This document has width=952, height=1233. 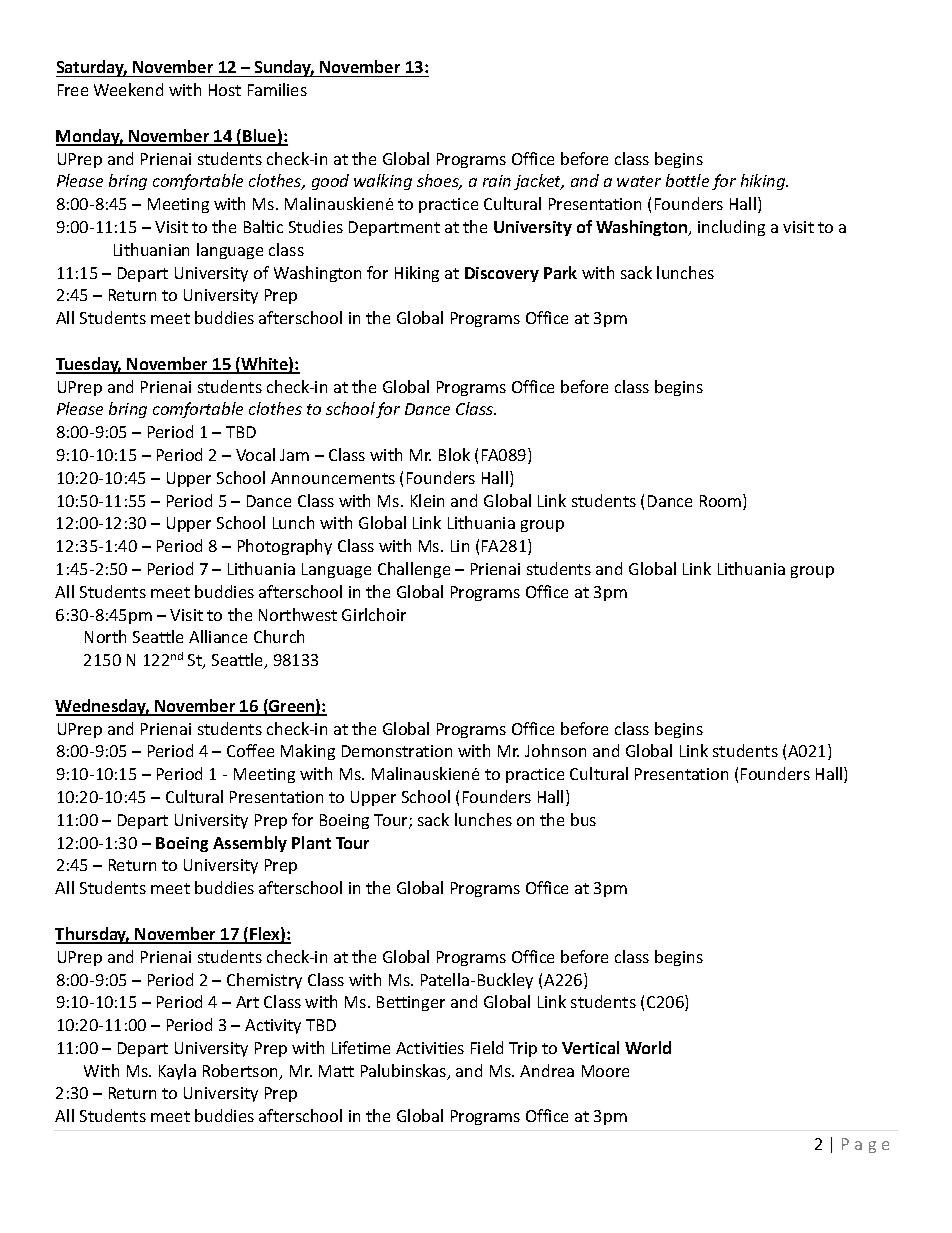 What do you see at coordinates (250, 844) in the document?
I see `Assembly` at bounding box center [250, 844].
